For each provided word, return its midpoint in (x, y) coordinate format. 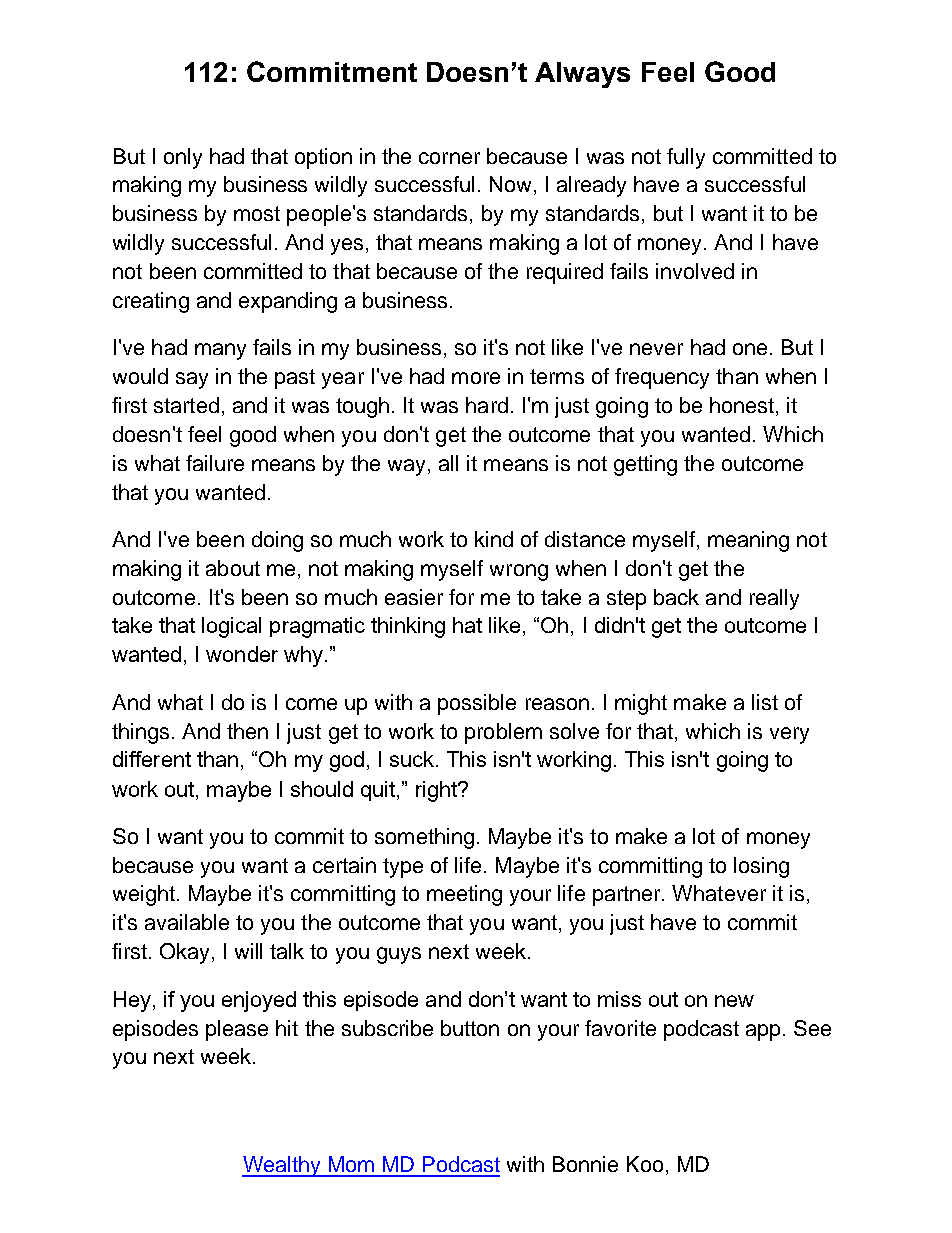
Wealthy (282, 1166)
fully (686, 158)
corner (449, 158)
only (183, 158)
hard (487, 405)
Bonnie (585, 1164)
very (789, 735)
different (152, 759)
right (437, 791)
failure (215, 463)
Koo (645, 1164)
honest (743, 406)
